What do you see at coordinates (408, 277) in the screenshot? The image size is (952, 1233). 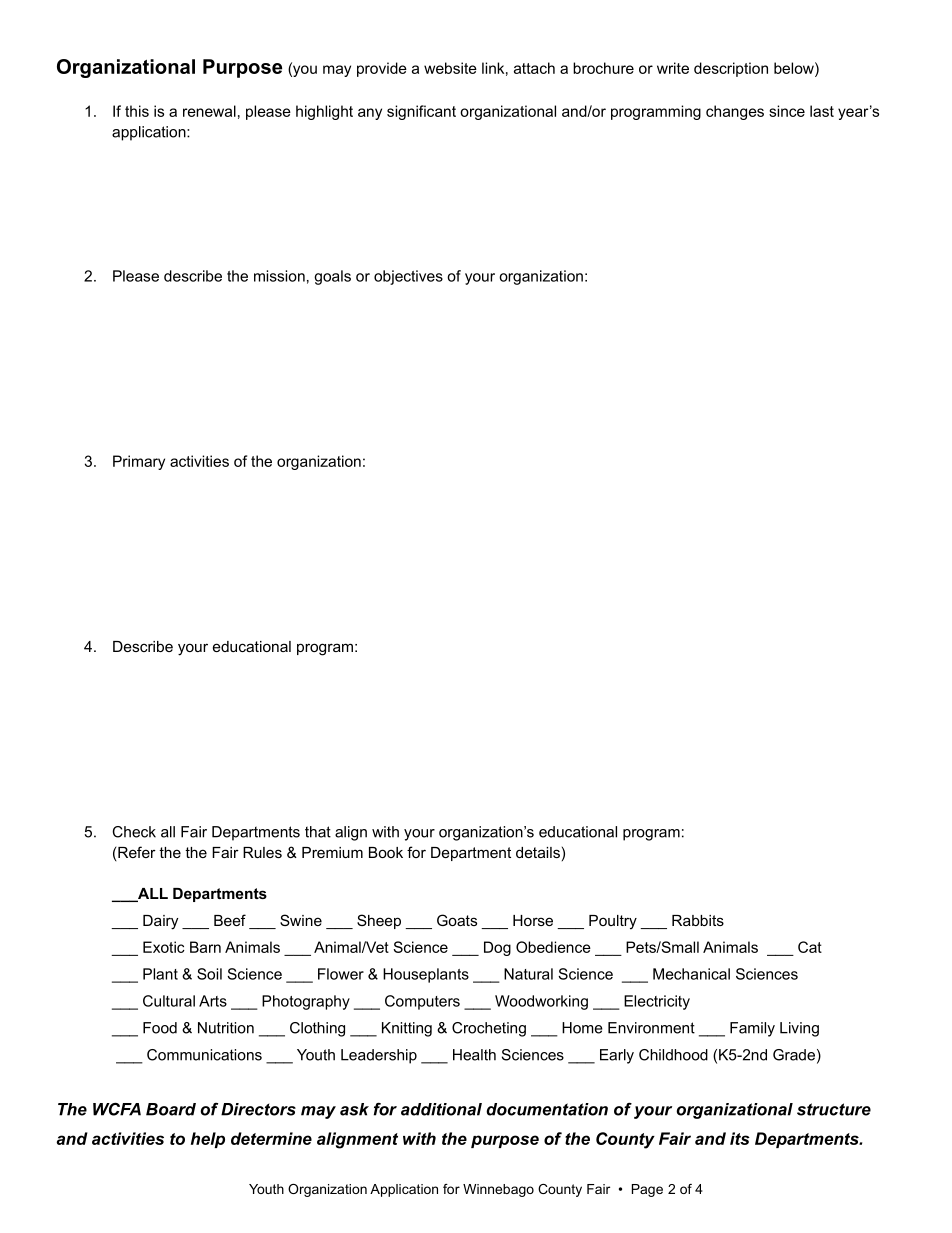 I see `objectives` at bounding box center [408, 277].
